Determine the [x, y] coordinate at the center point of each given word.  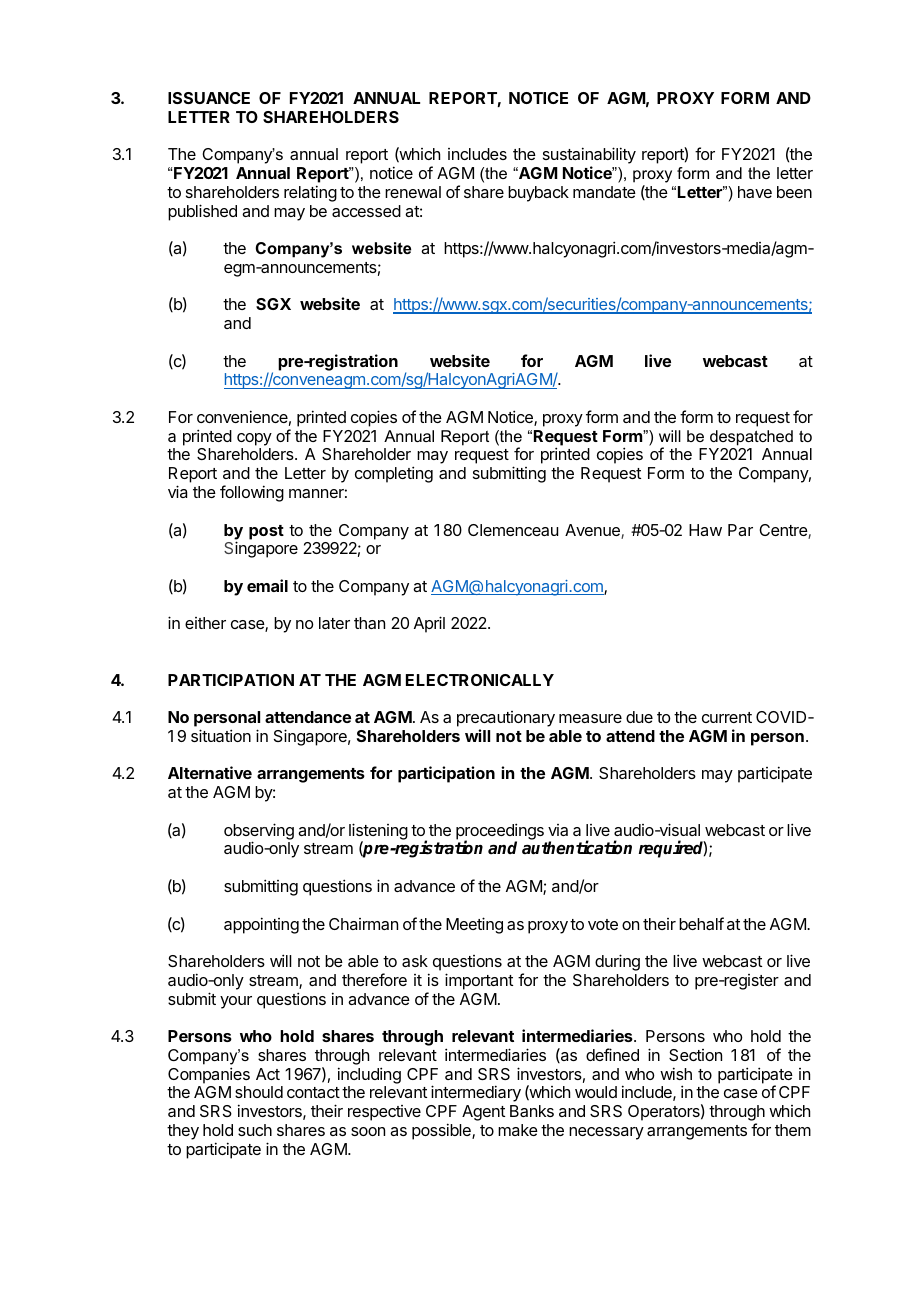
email [267, 585]
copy [254, 439]
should [259, 1092]
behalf [701, 923]
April [429, 624]
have [755, 192]
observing [259, 832]
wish [676, 1073]
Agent [483, 1113]
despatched [751, 438]
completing [394, 474]
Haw [705, 530]
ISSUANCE [209, 98]
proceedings [500, 832]
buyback [538, 194]
